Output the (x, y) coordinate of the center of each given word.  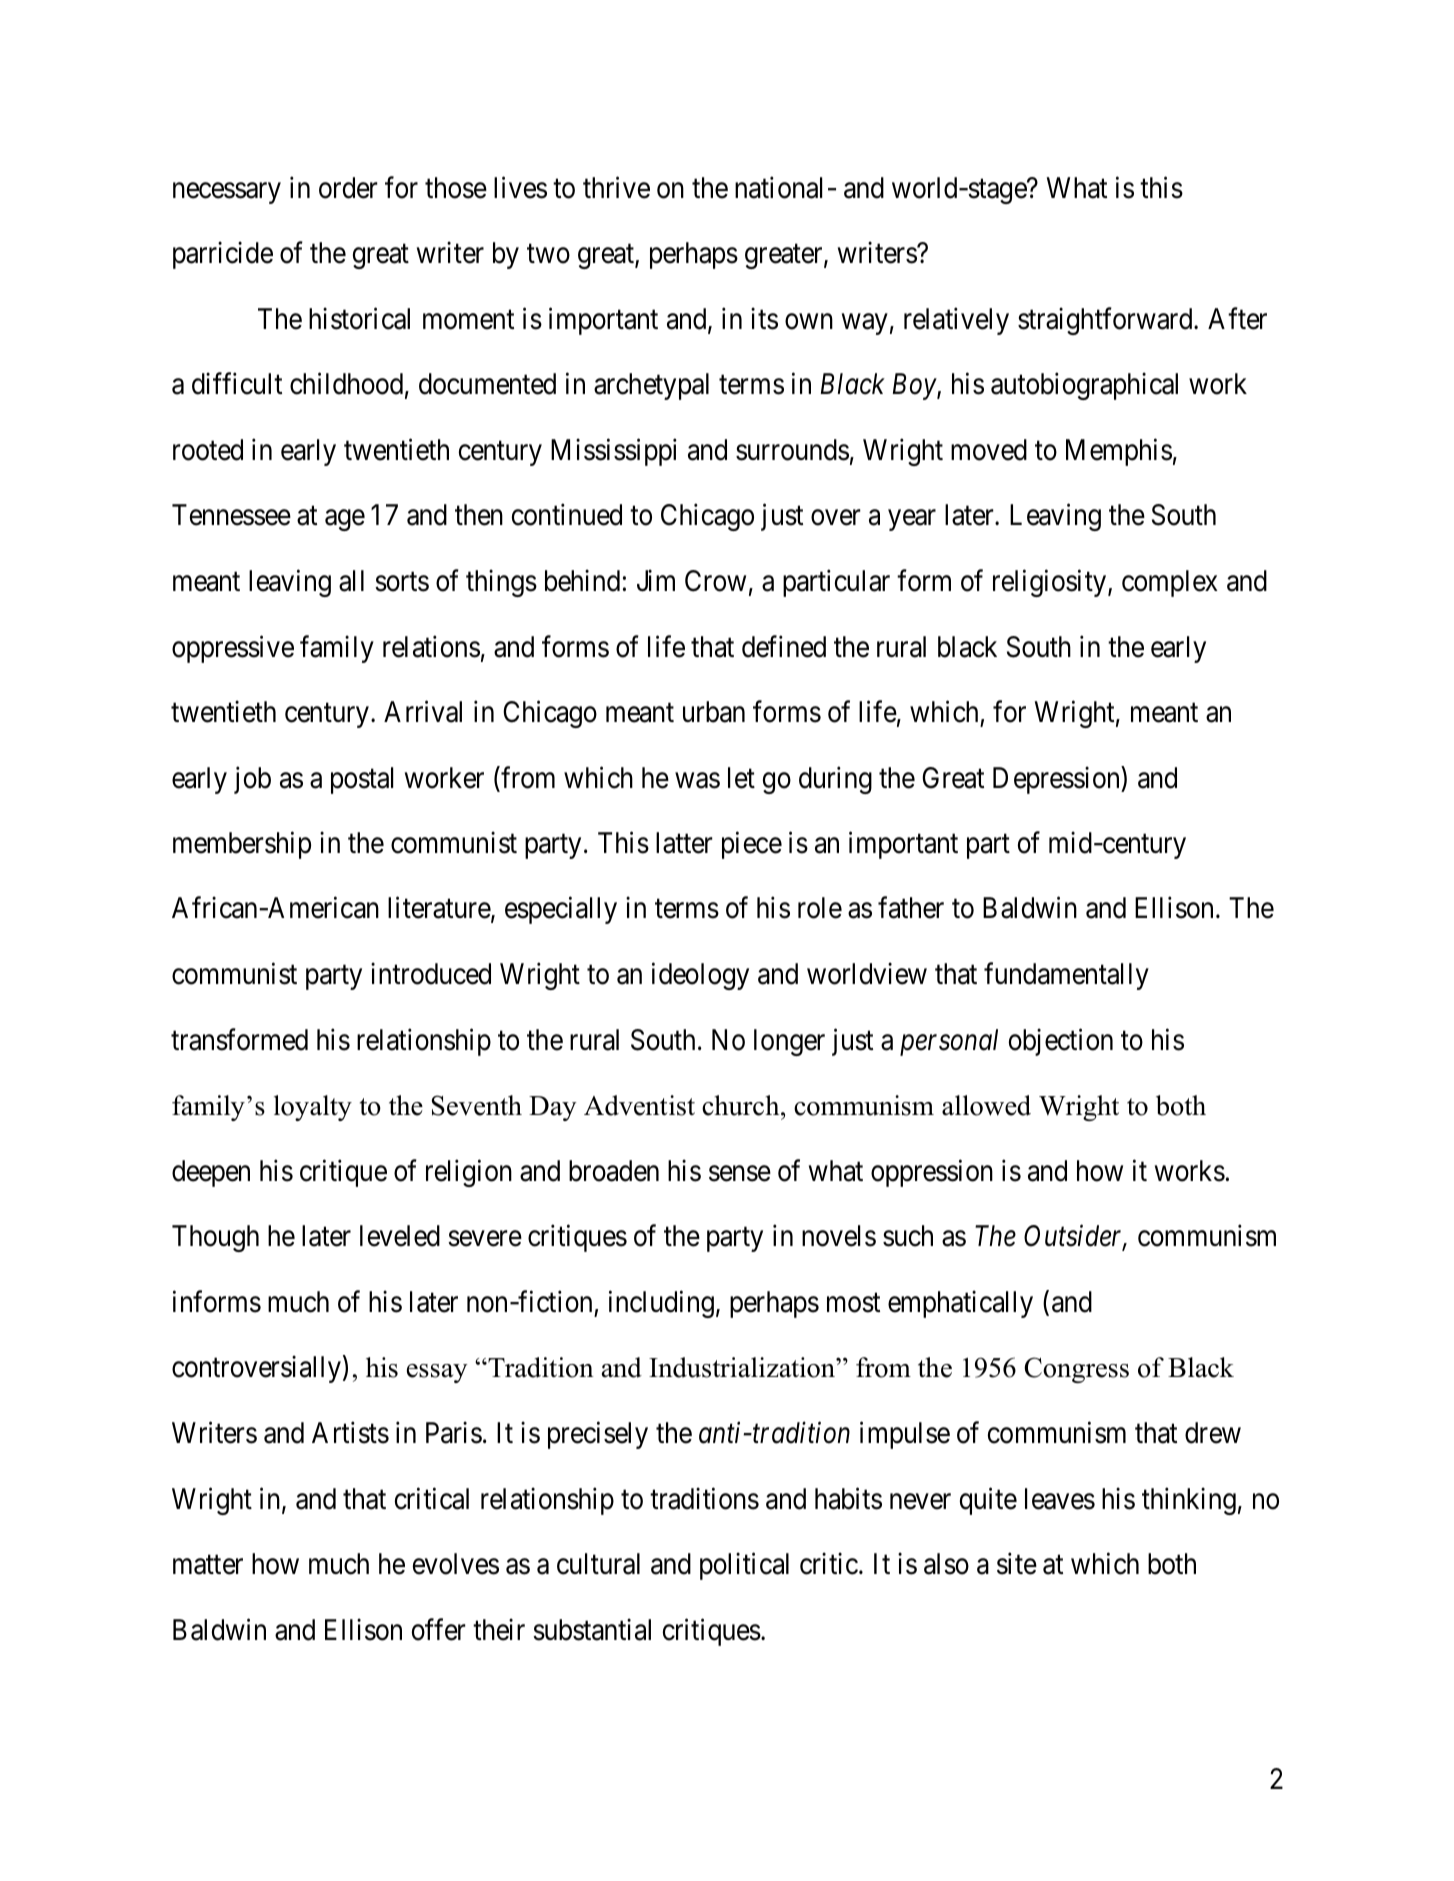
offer (439, 1629)
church (742, 1105)
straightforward (1106, 321)
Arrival (423, 711)
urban (714, 712)
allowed (986, 1105)
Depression (1057, 780)
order (348, 188)
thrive (616, 187)
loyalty (313, 1108)
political (744, 1566)
